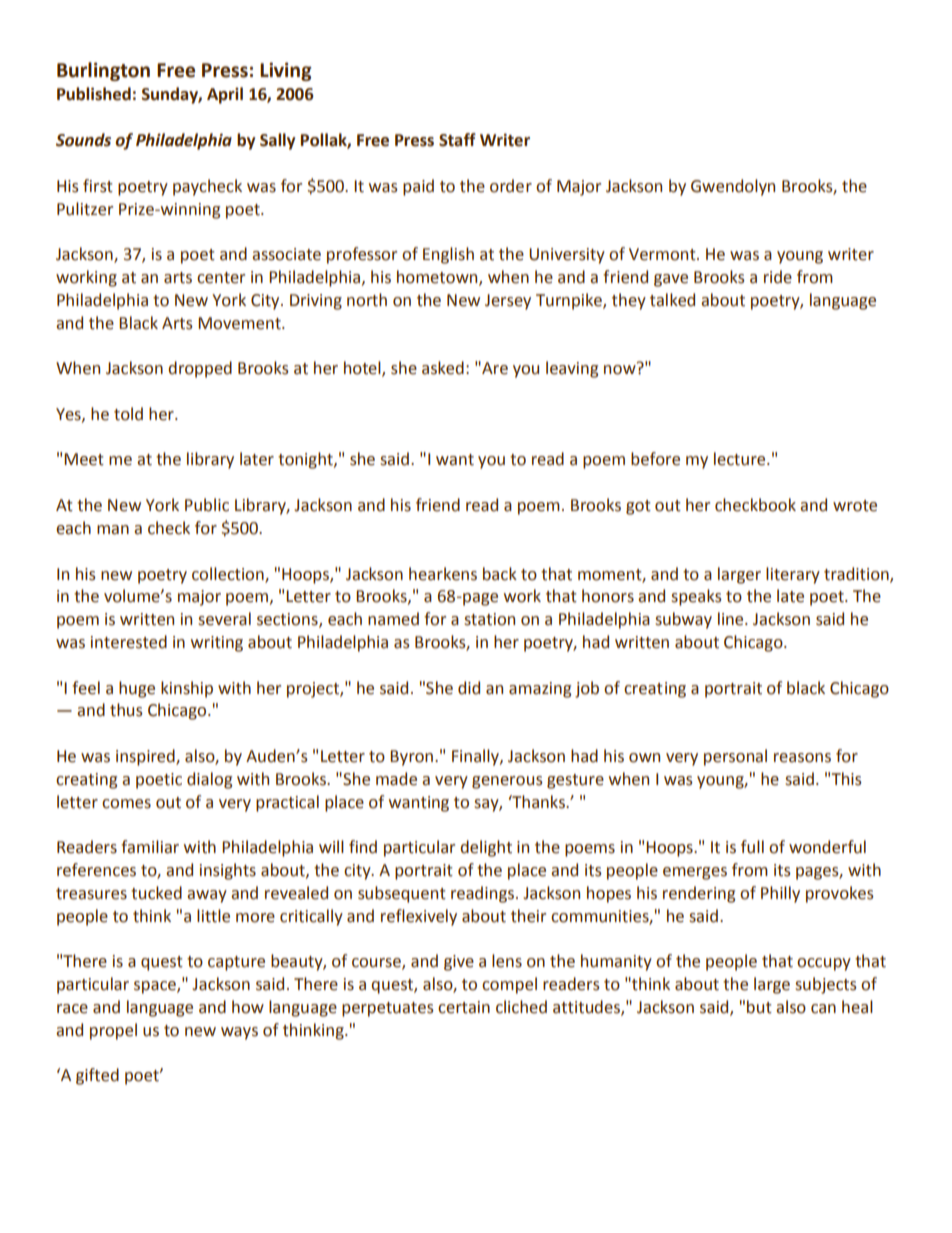 The width and height of the screenshot is (952, 1233). What do you see at coordinates (443, 574) in the screenshot?
I see `hearkens` at bounding box center [443, 574].
